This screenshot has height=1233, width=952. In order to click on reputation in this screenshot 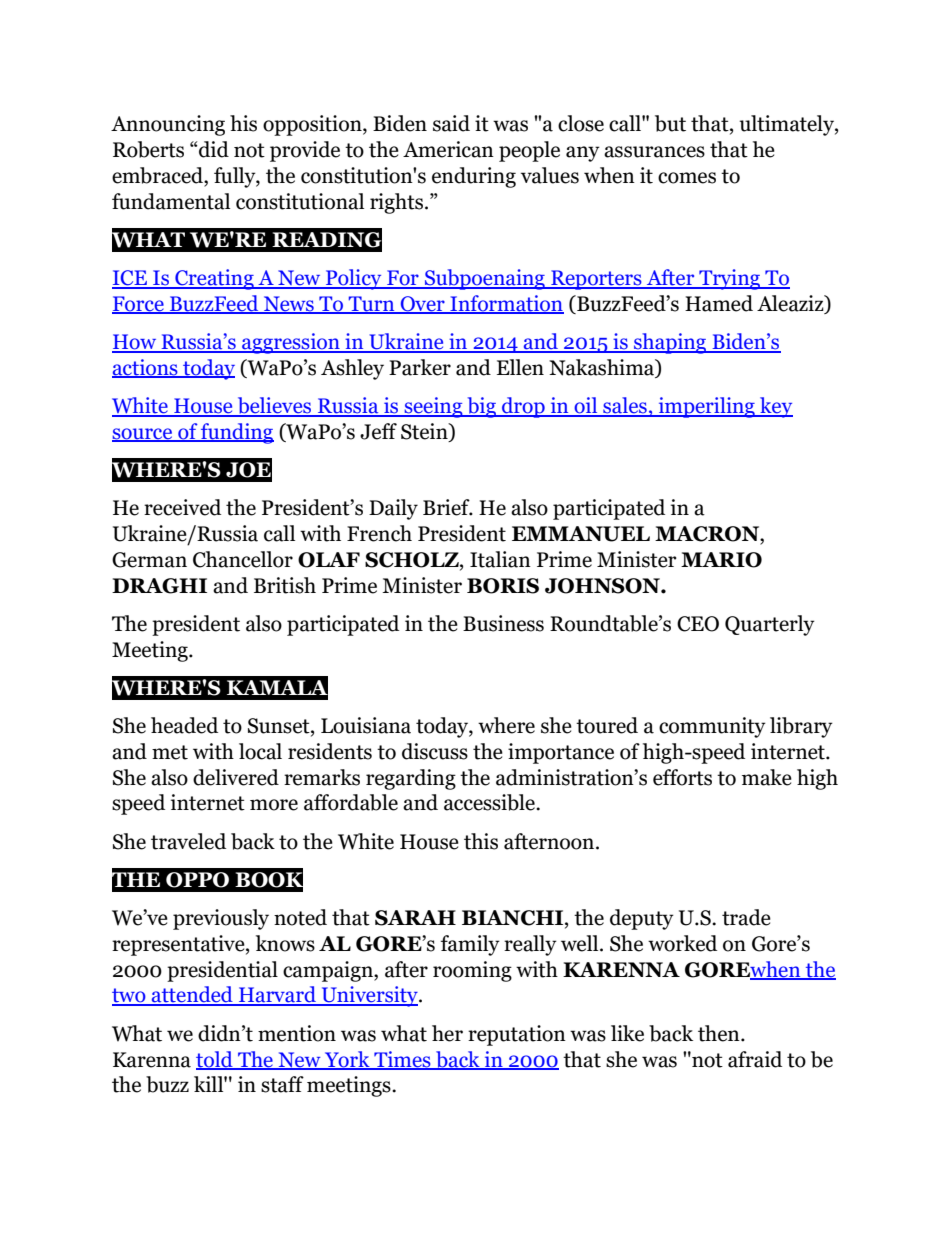, I will do `click(517, 1035)`.
